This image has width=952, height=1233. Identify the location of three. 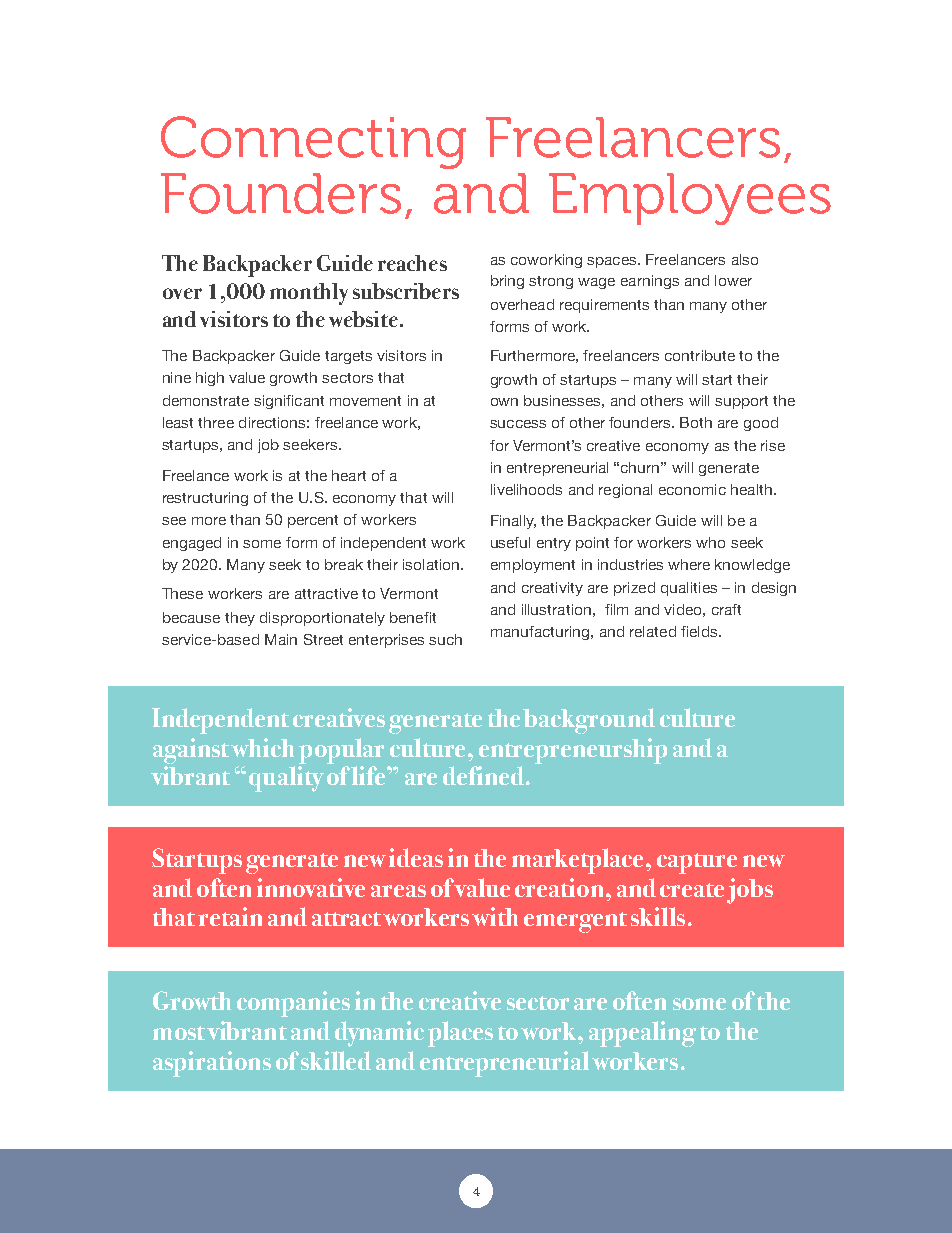
(216, 422).
